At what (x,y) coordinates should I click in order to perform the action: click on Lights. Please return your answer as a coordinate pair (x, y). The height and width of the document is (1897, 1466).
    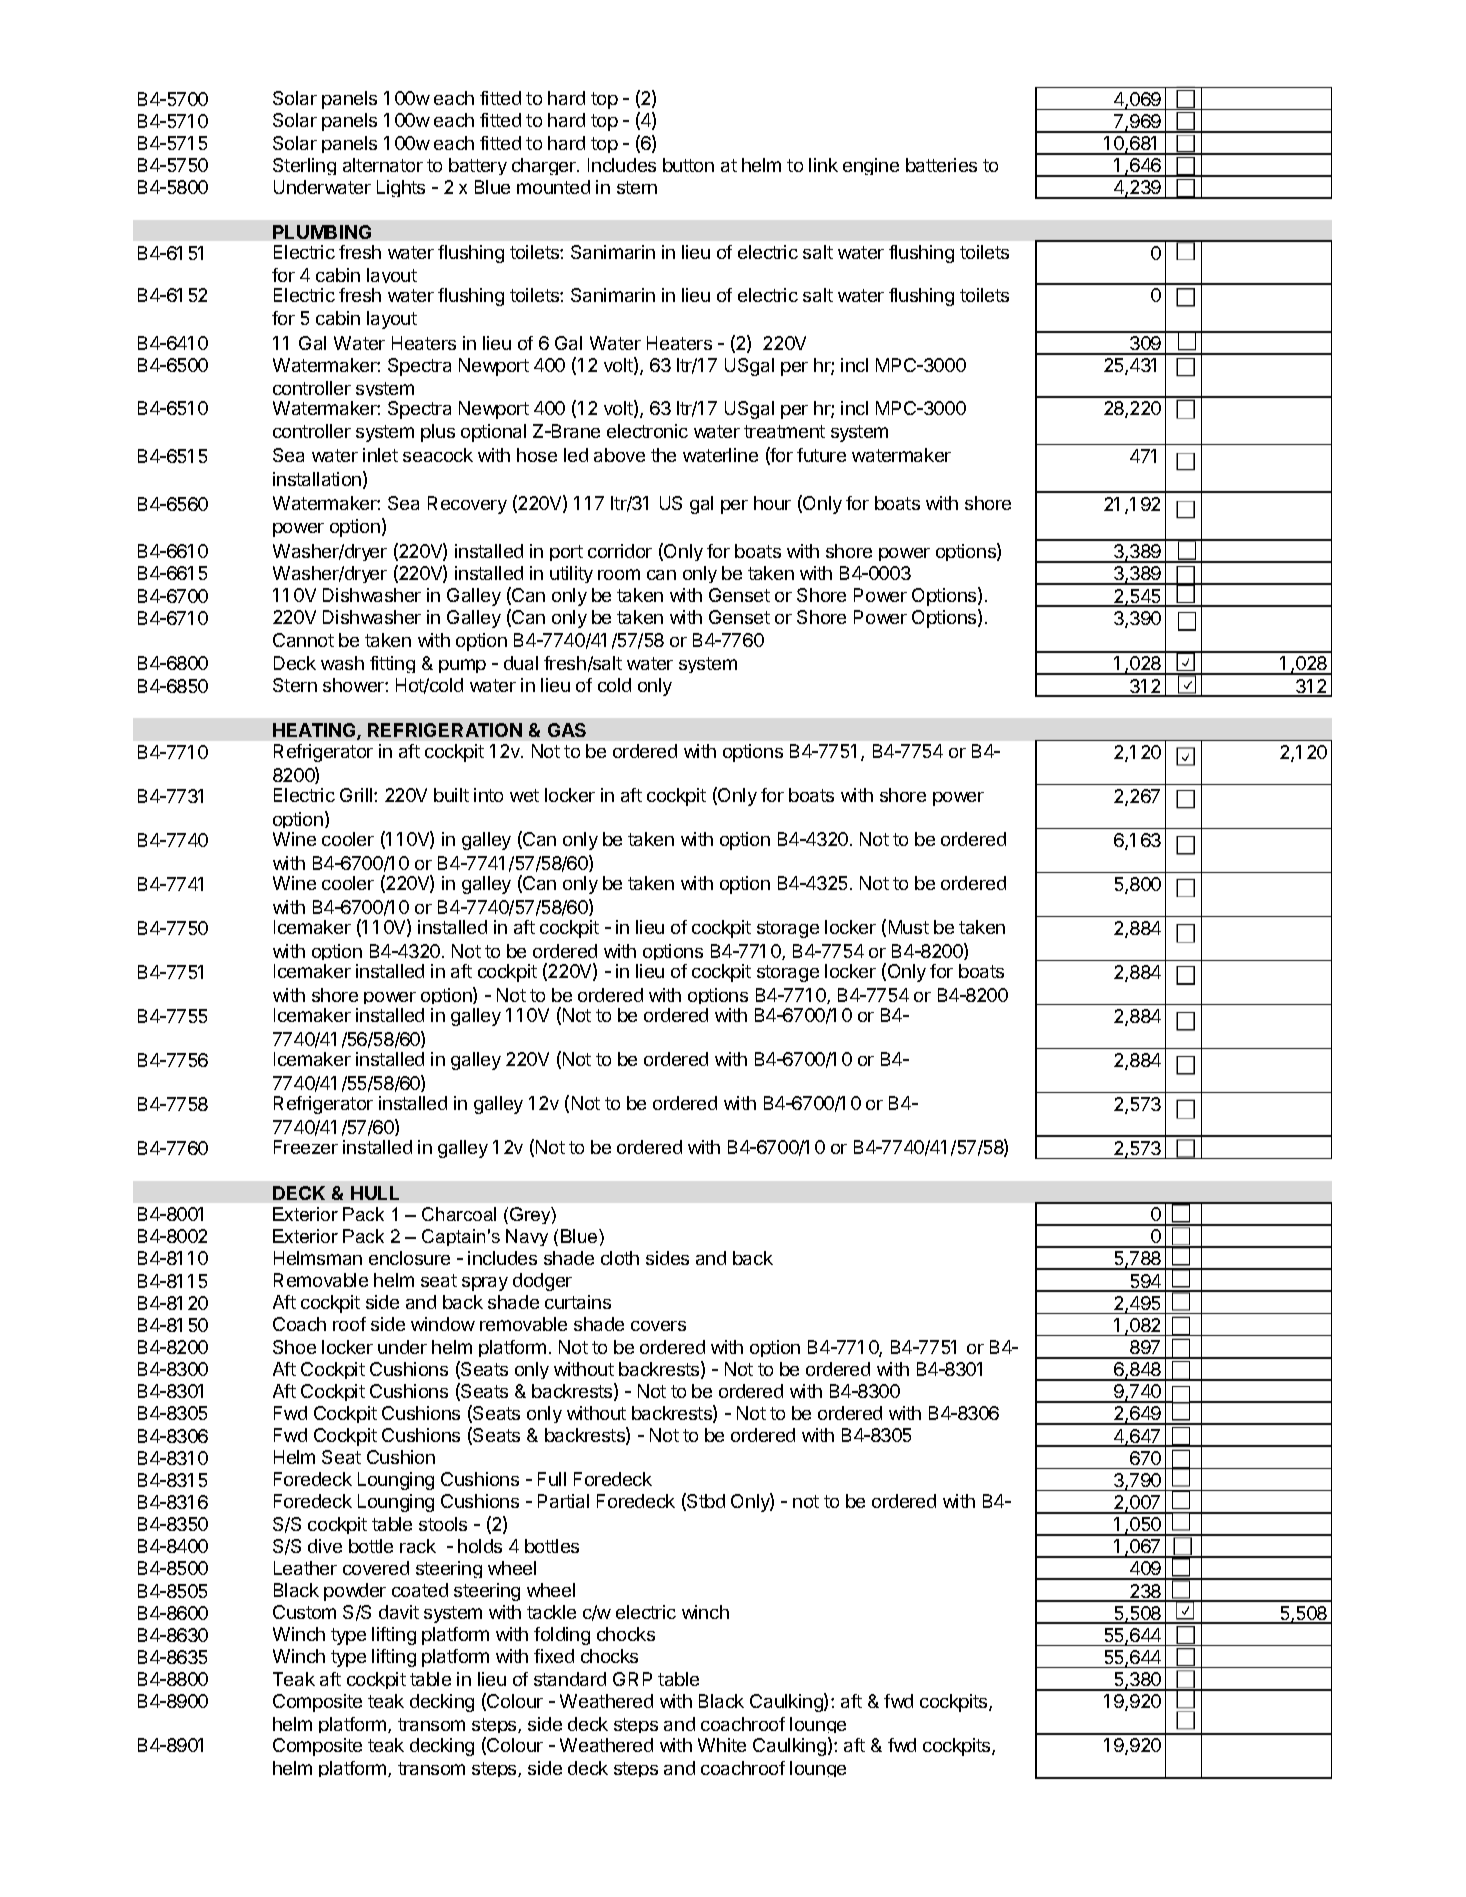
    Looking at the image, I should click on (401, 188).
